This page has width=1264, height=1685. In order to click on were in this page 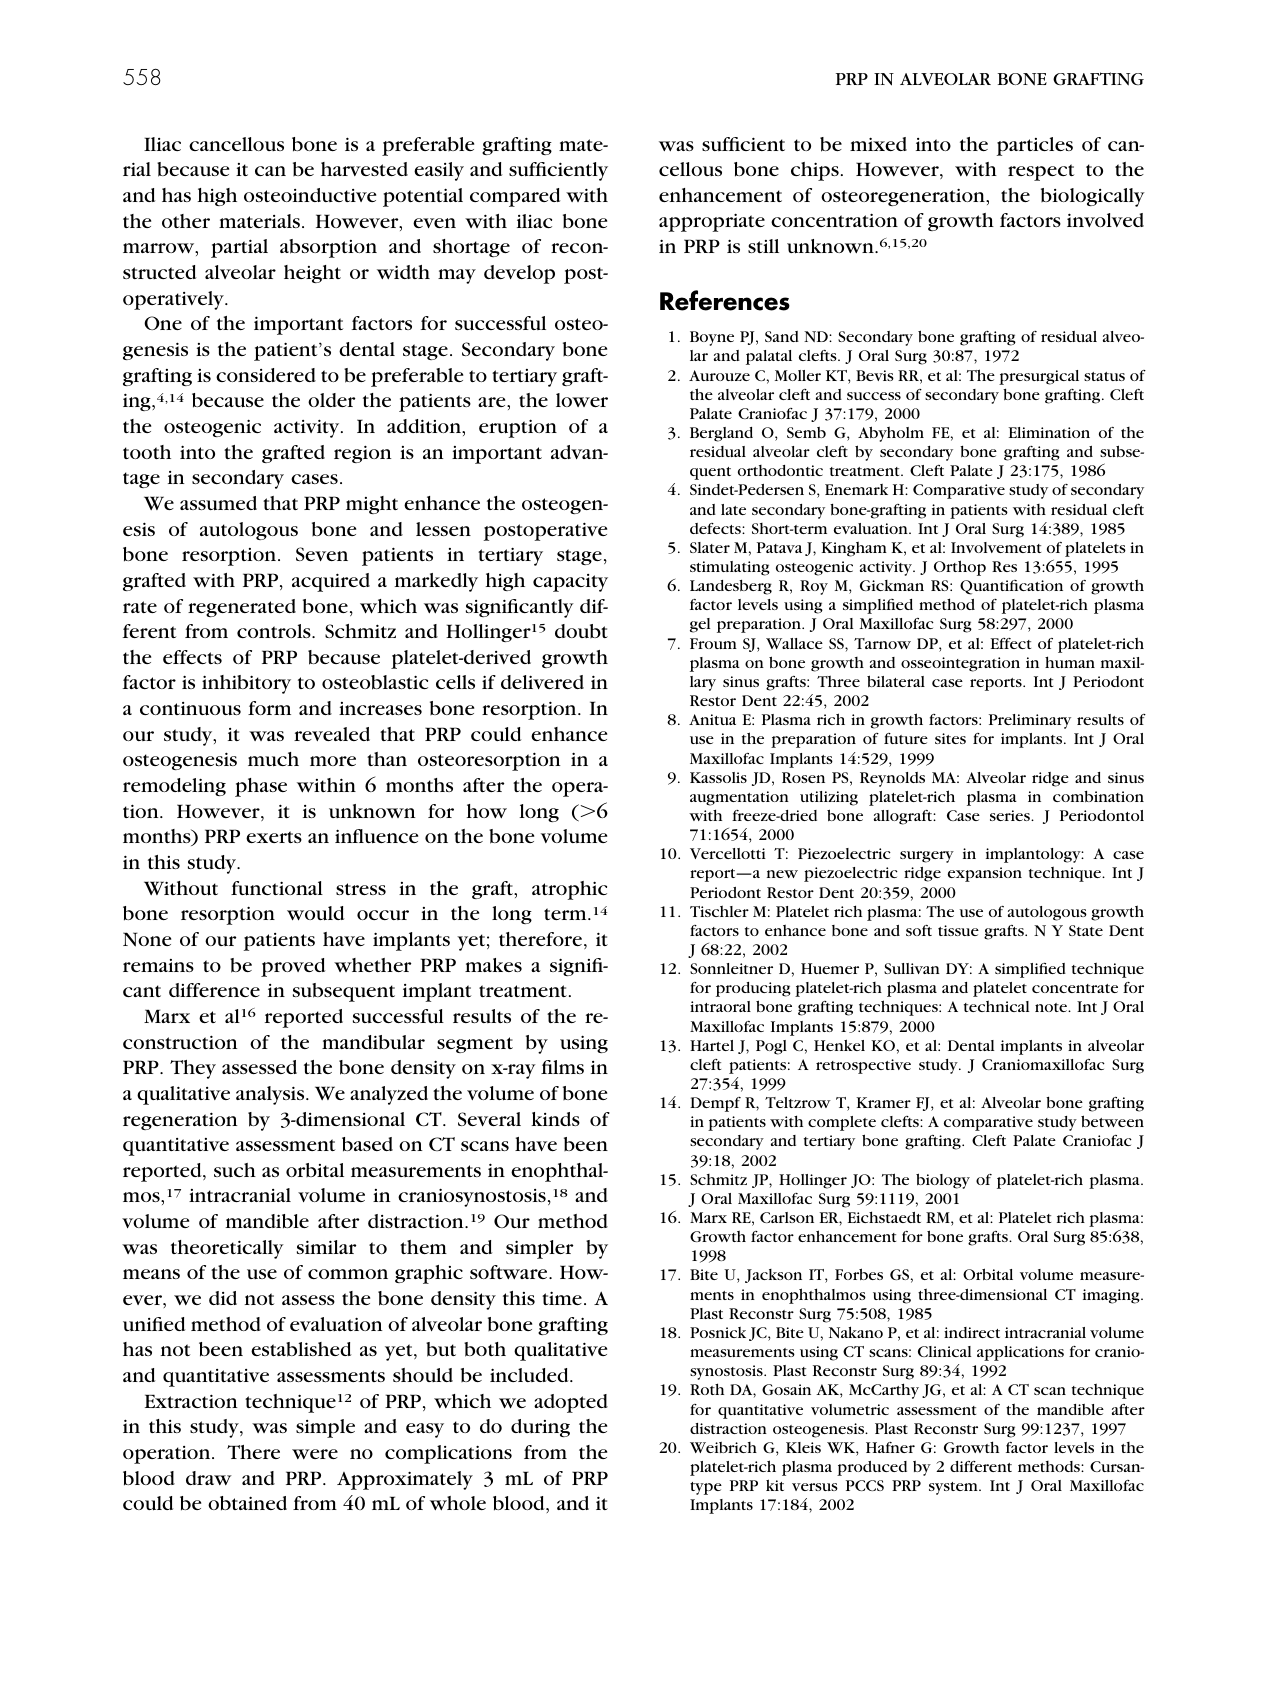, I will do `click(315, 1454)`.
